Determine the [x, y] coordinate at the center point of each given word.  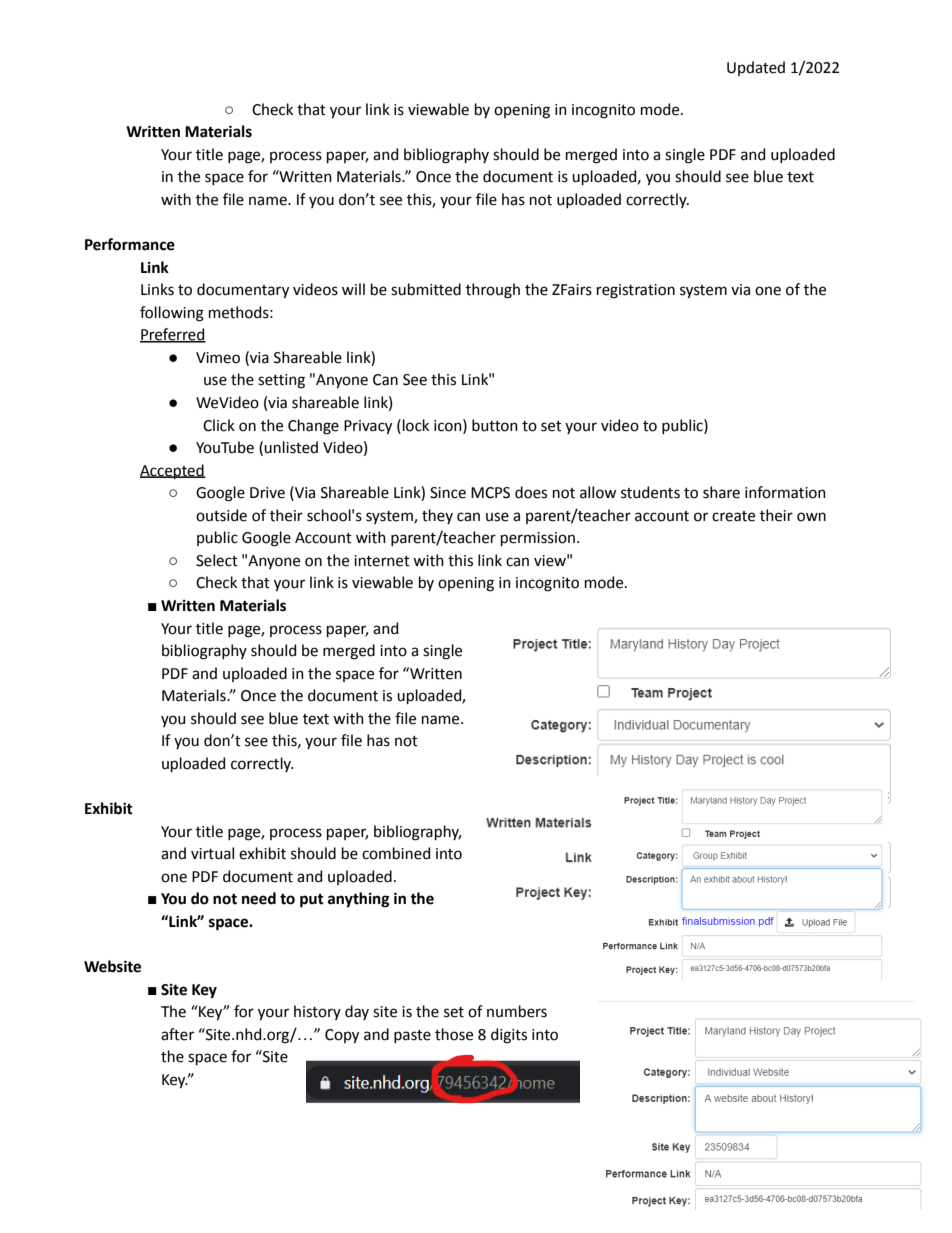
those [454, 1034]
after [177, 1034]
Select [217, 560]
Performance [130, 244]
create [733, 516]
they [437, 516]
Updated [756, 68]
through [493, 291]
